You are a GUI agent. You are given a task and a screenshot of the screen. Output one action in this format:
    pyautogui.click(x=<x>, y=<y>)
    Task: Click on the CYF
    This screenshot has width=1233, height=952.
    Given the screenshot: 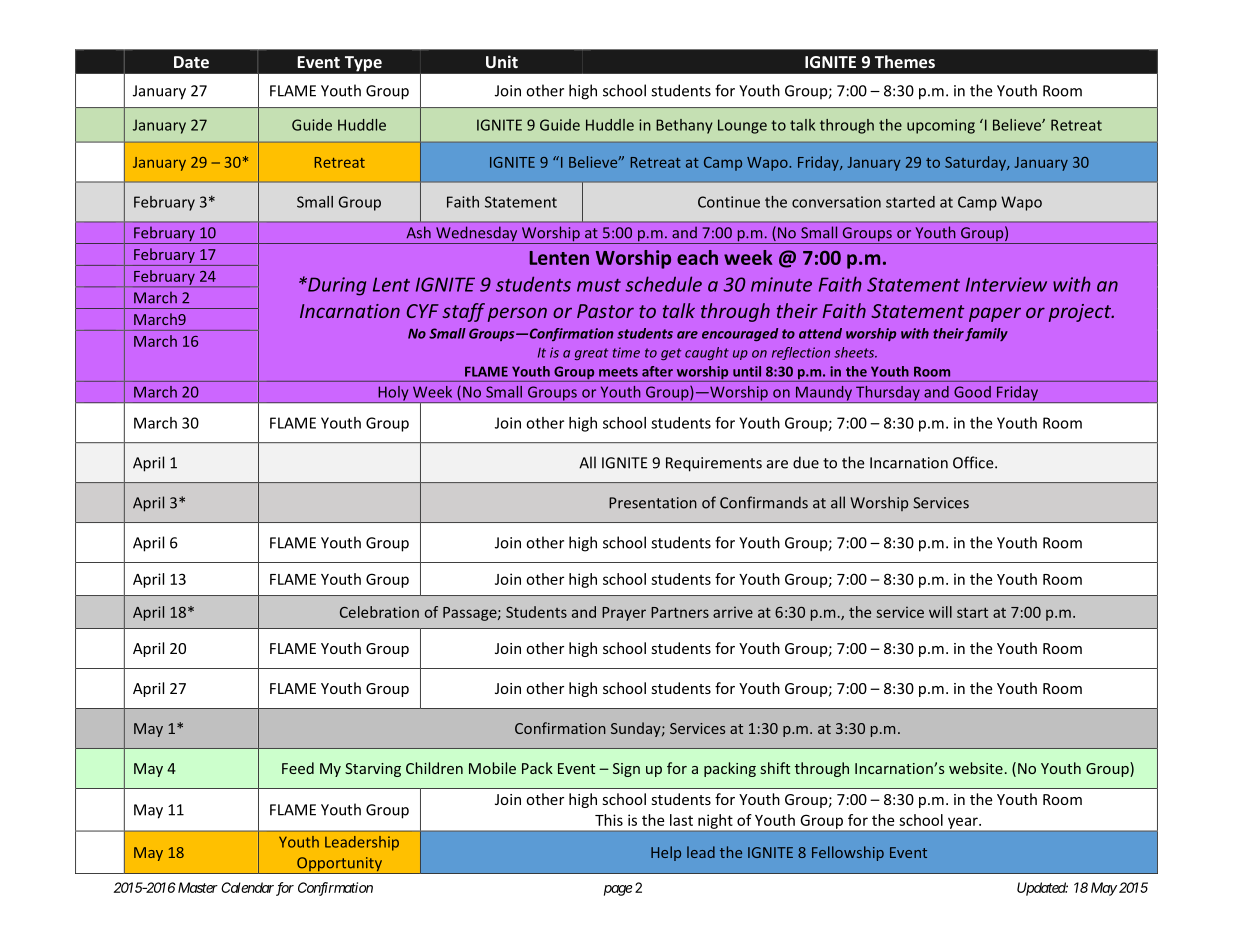 What is the action you would take?
    pyautogui.click(x=423, y=311)
